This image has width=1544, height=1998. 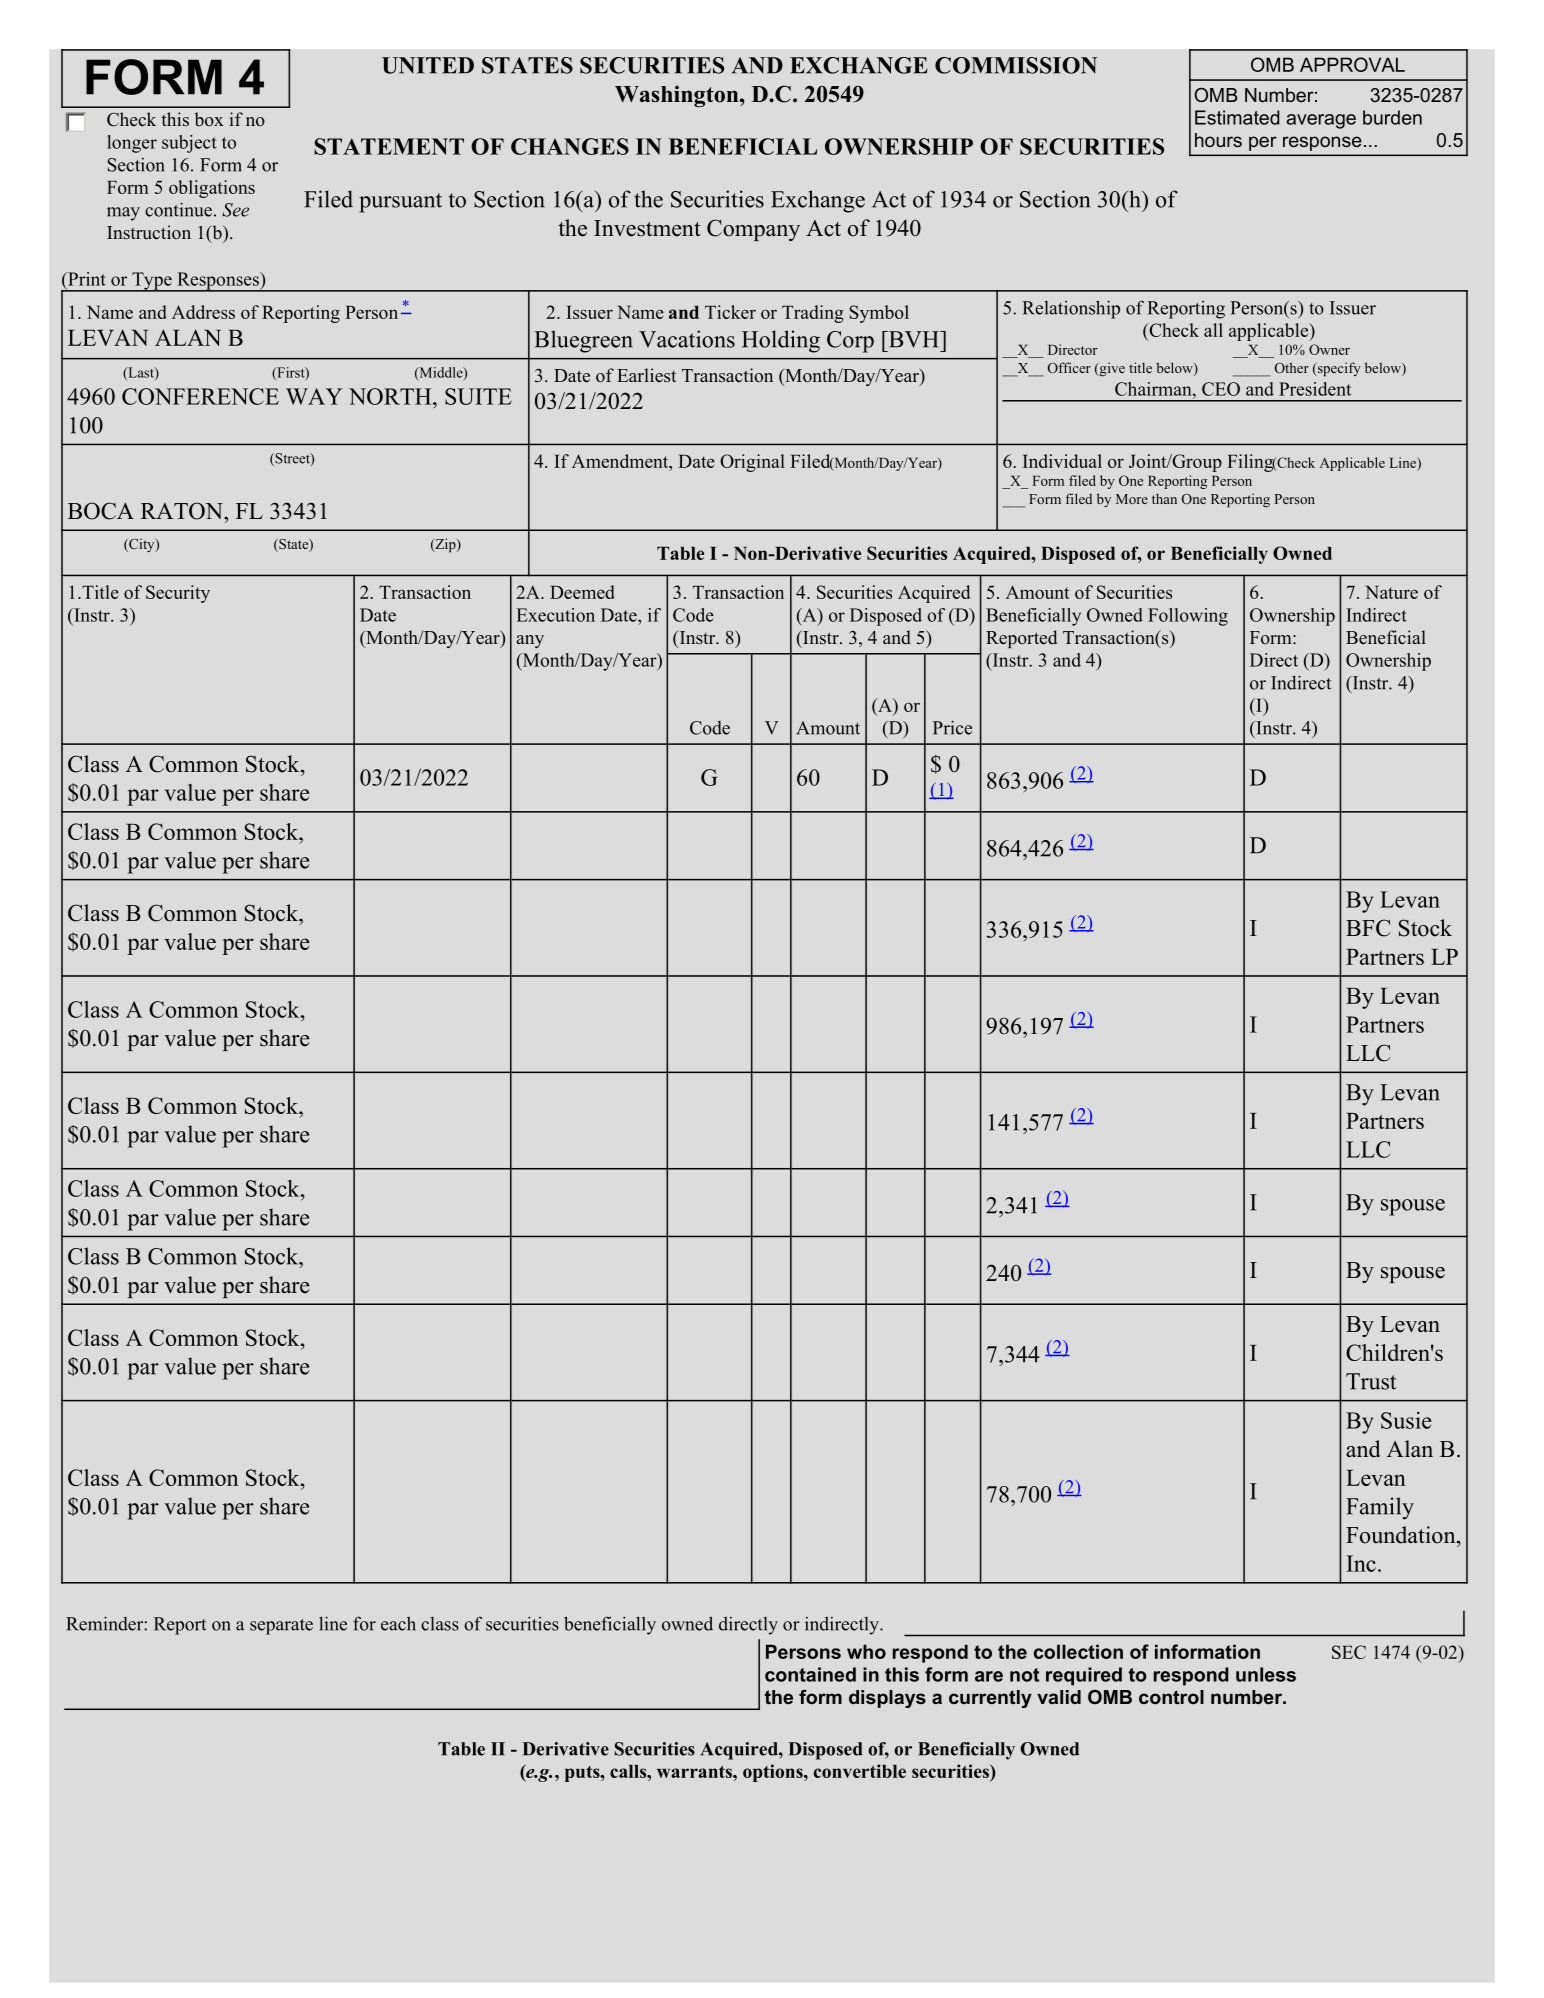 I want to click on Washington, so click(x=678, y=96).
